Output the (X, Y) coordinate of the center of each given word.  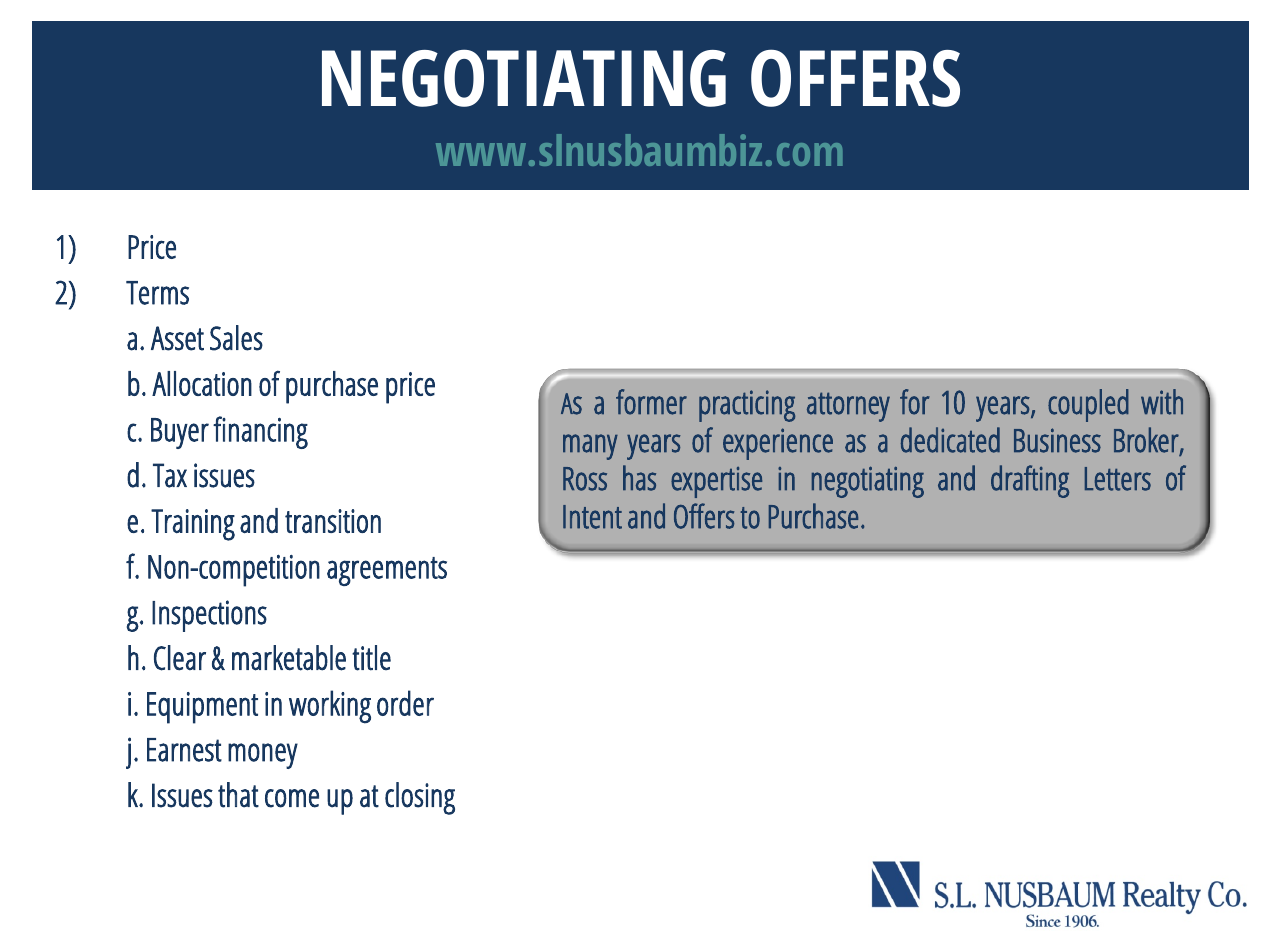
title (371, 658)
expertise (716, 482)
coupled (1088, 405)
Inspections (209, 616)
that (238, 795)
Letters (1118, 479)
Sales (236, 338)
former (651, 402)
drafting (1030, 481)
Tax (170, 475)
